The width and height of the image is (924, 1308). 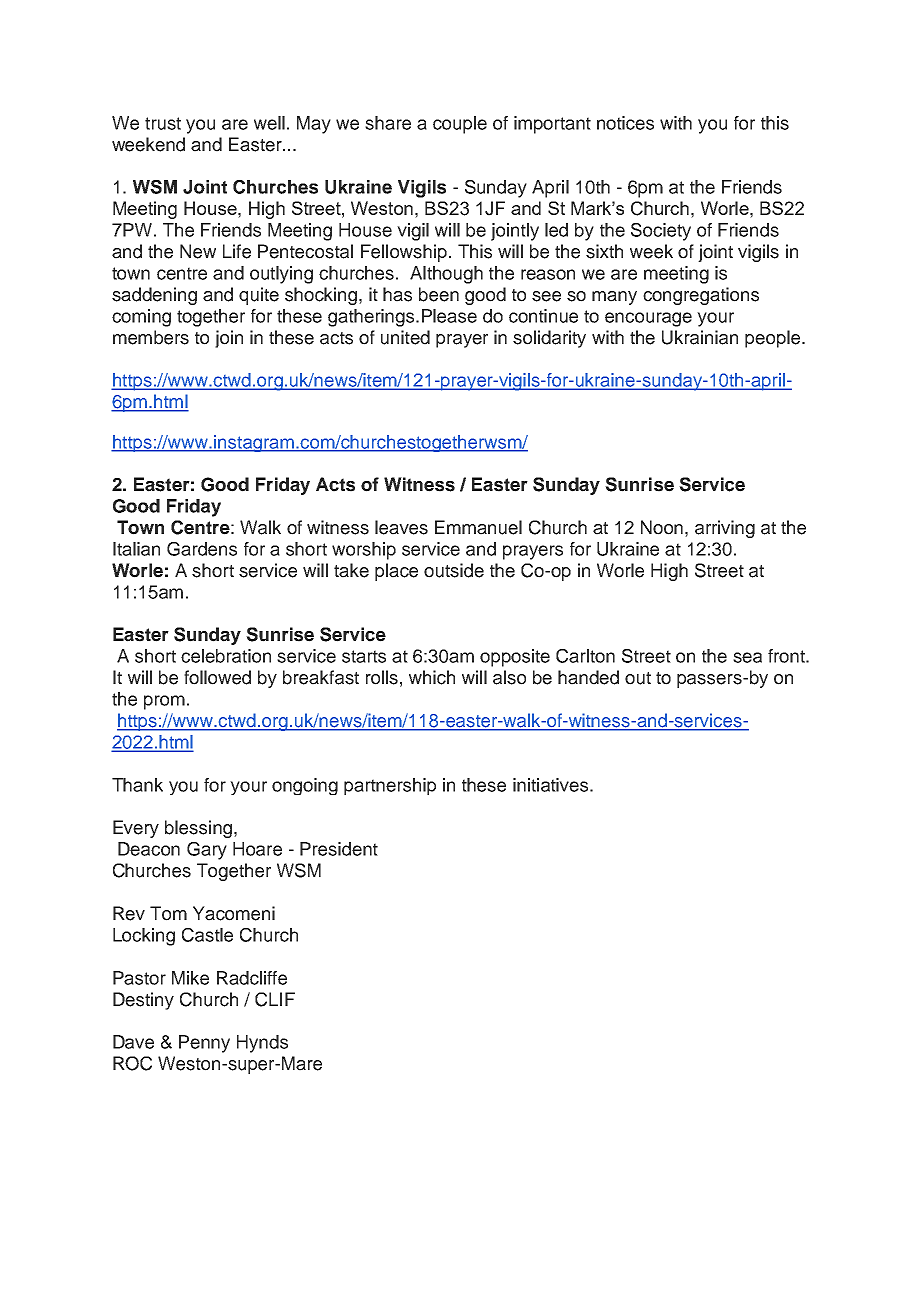 What do you see at coordinates (202, 549) in the image?
I see `Gardens` at bounding box center [202, 549].
